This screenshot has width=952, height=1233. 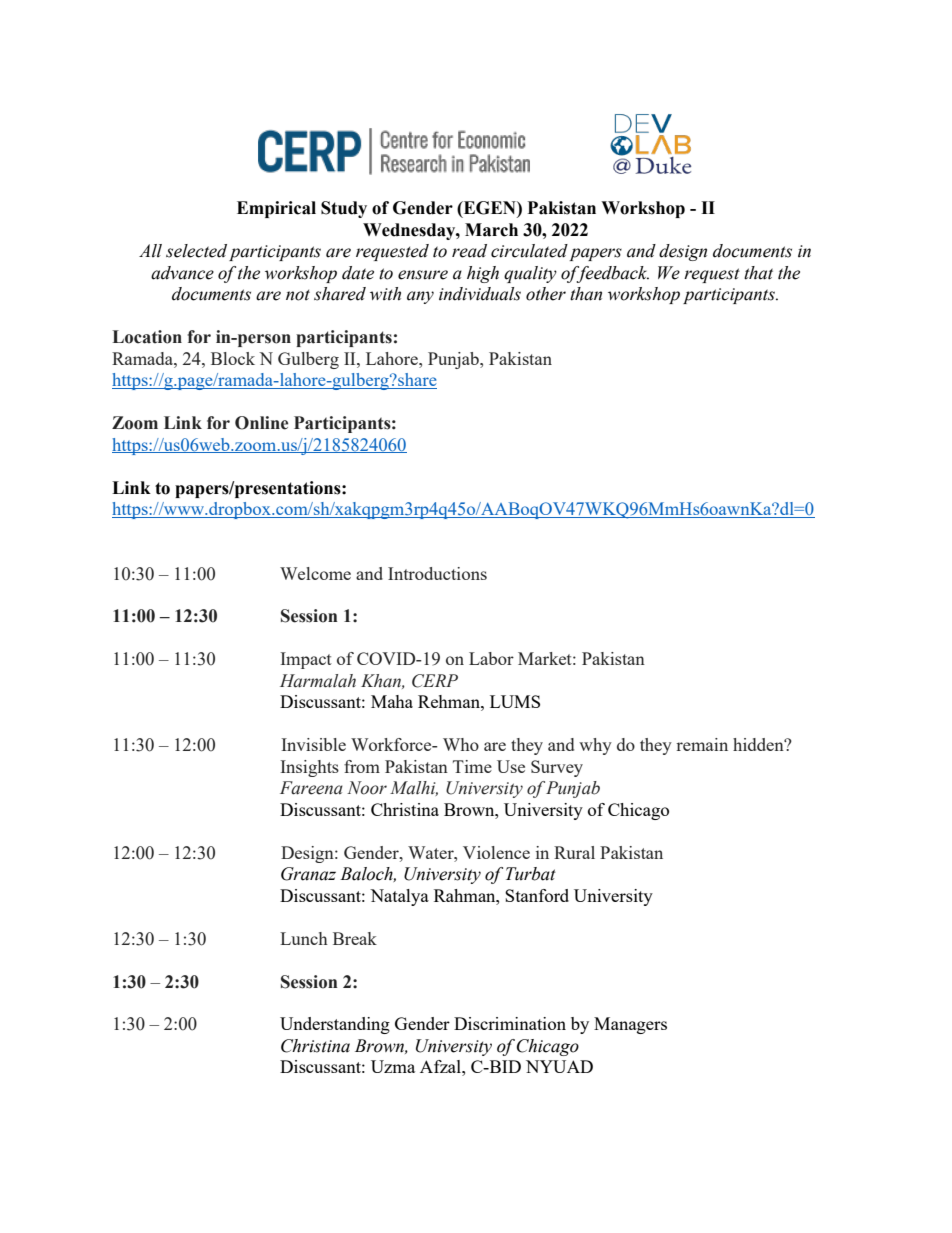 I want to click on Introductions, so click(x=437, y=573).
